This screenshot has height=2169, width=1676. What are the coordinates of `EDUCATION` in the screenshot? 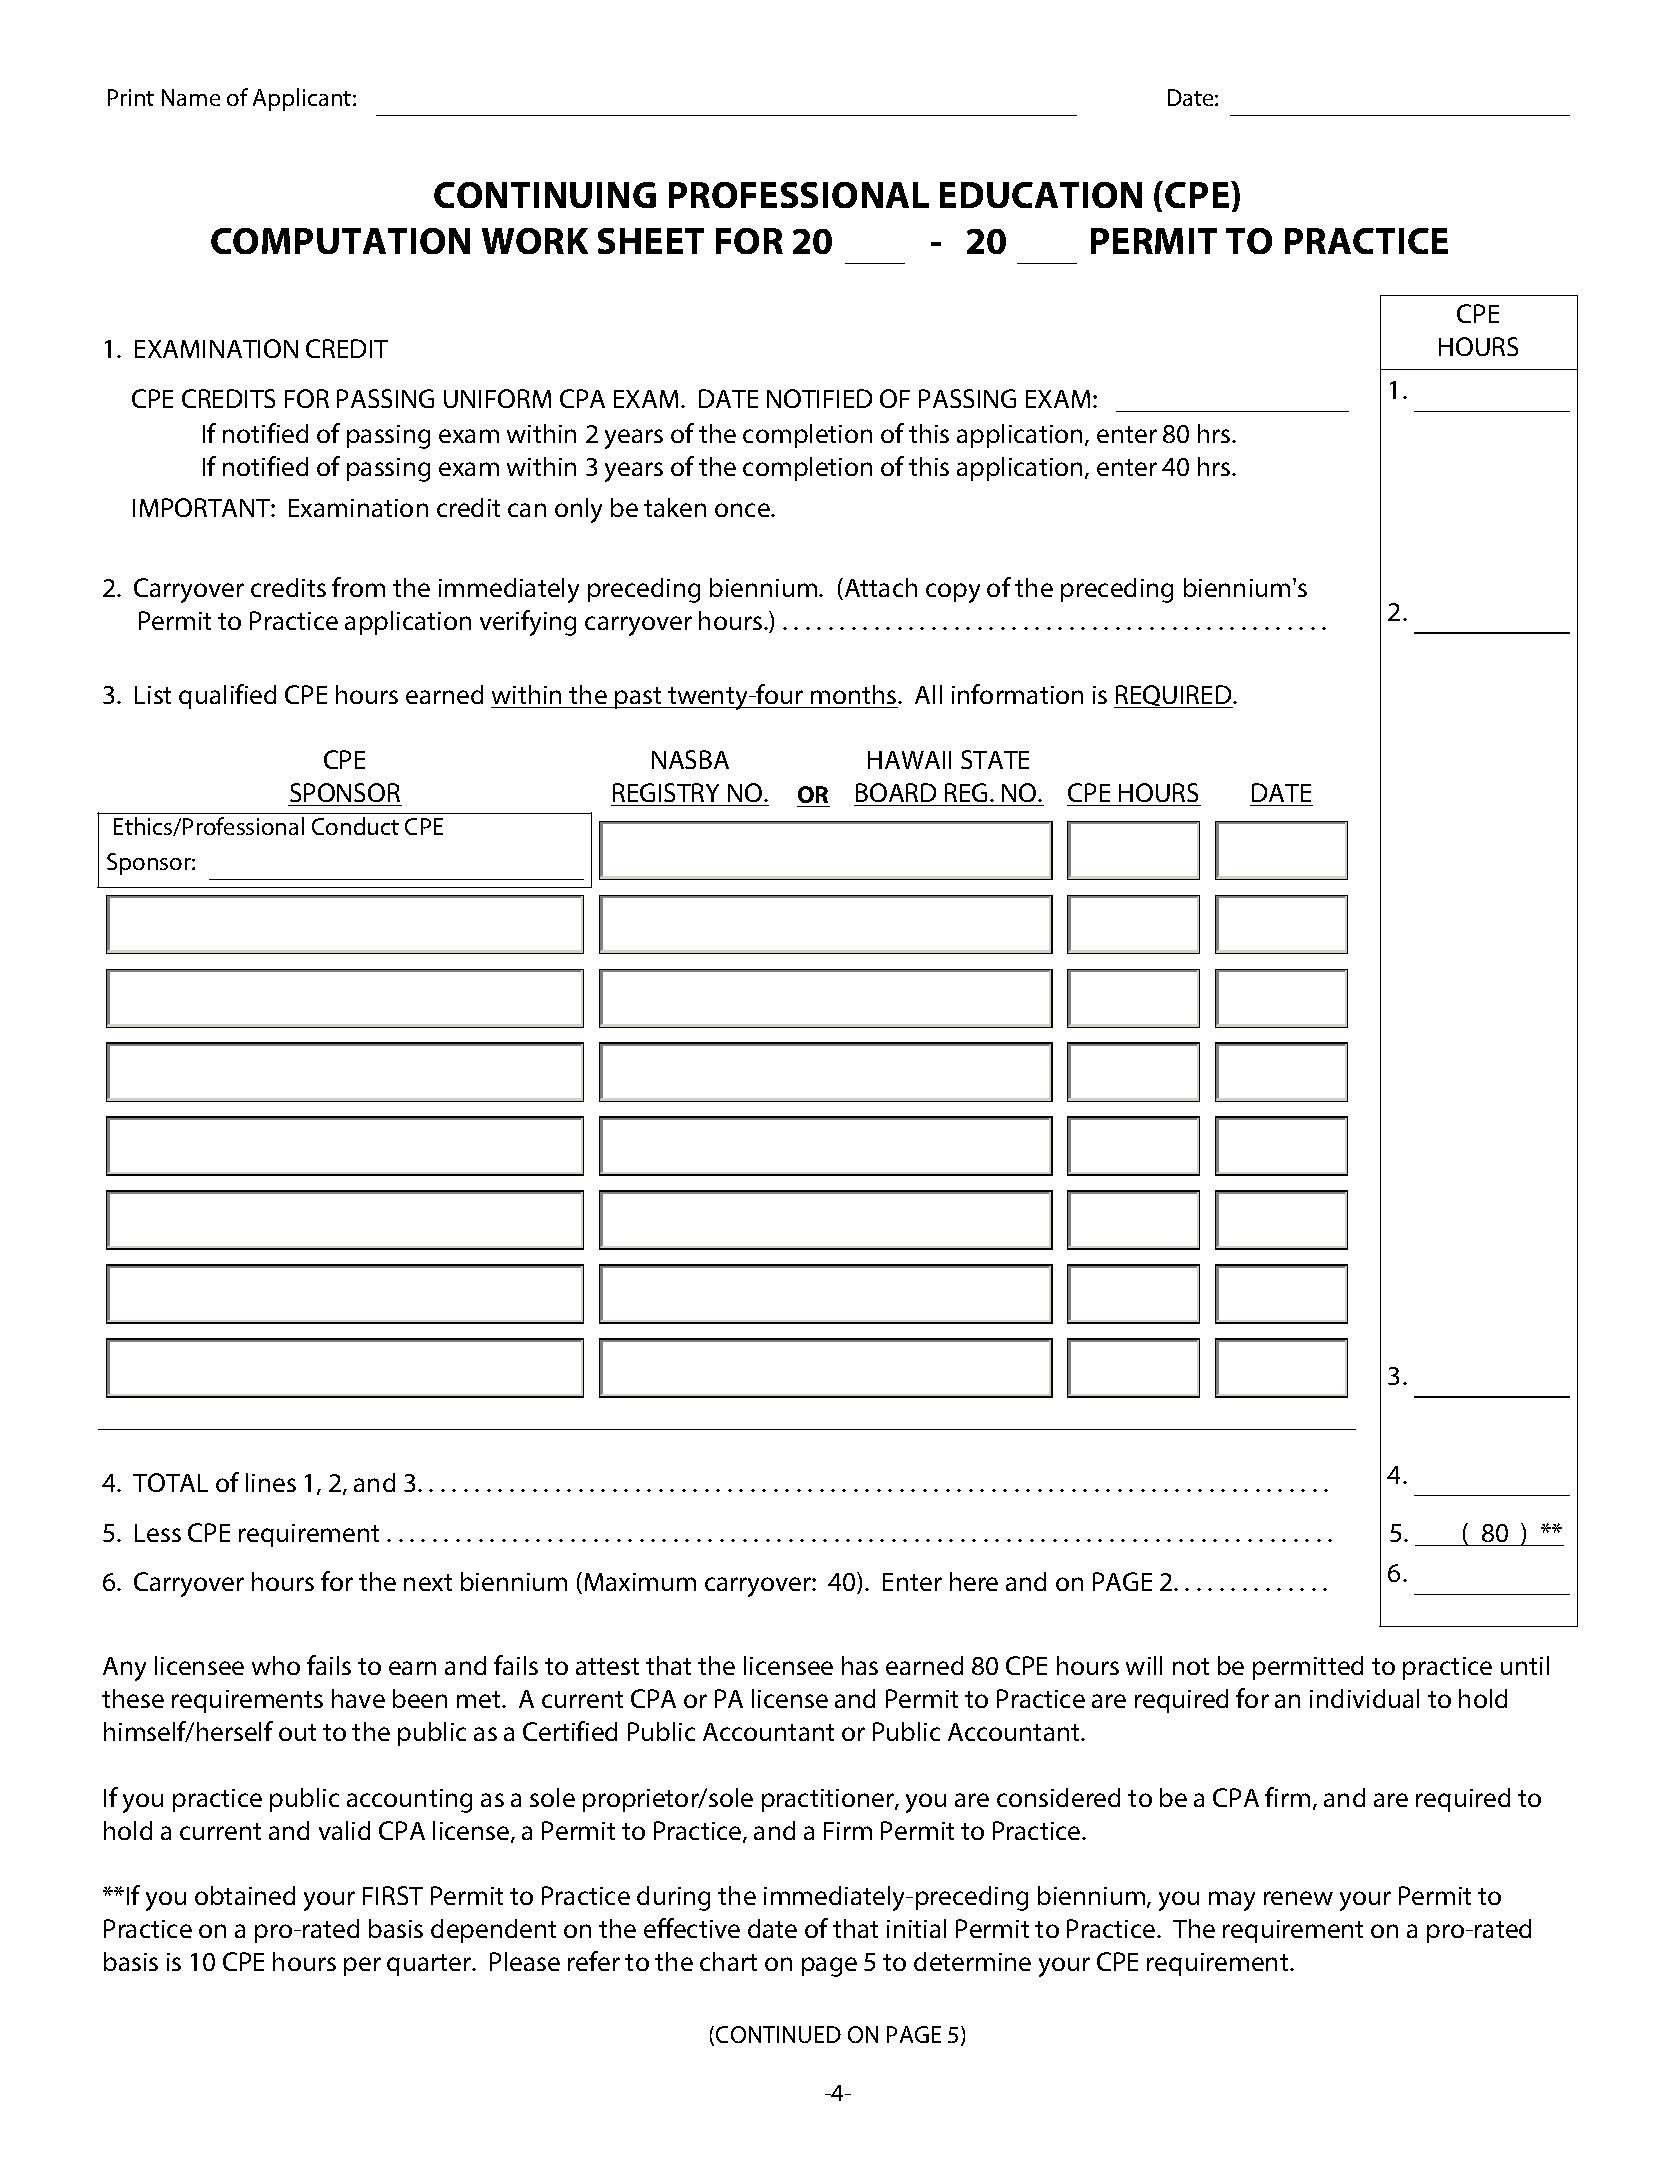 It's located at (1041, 195).
